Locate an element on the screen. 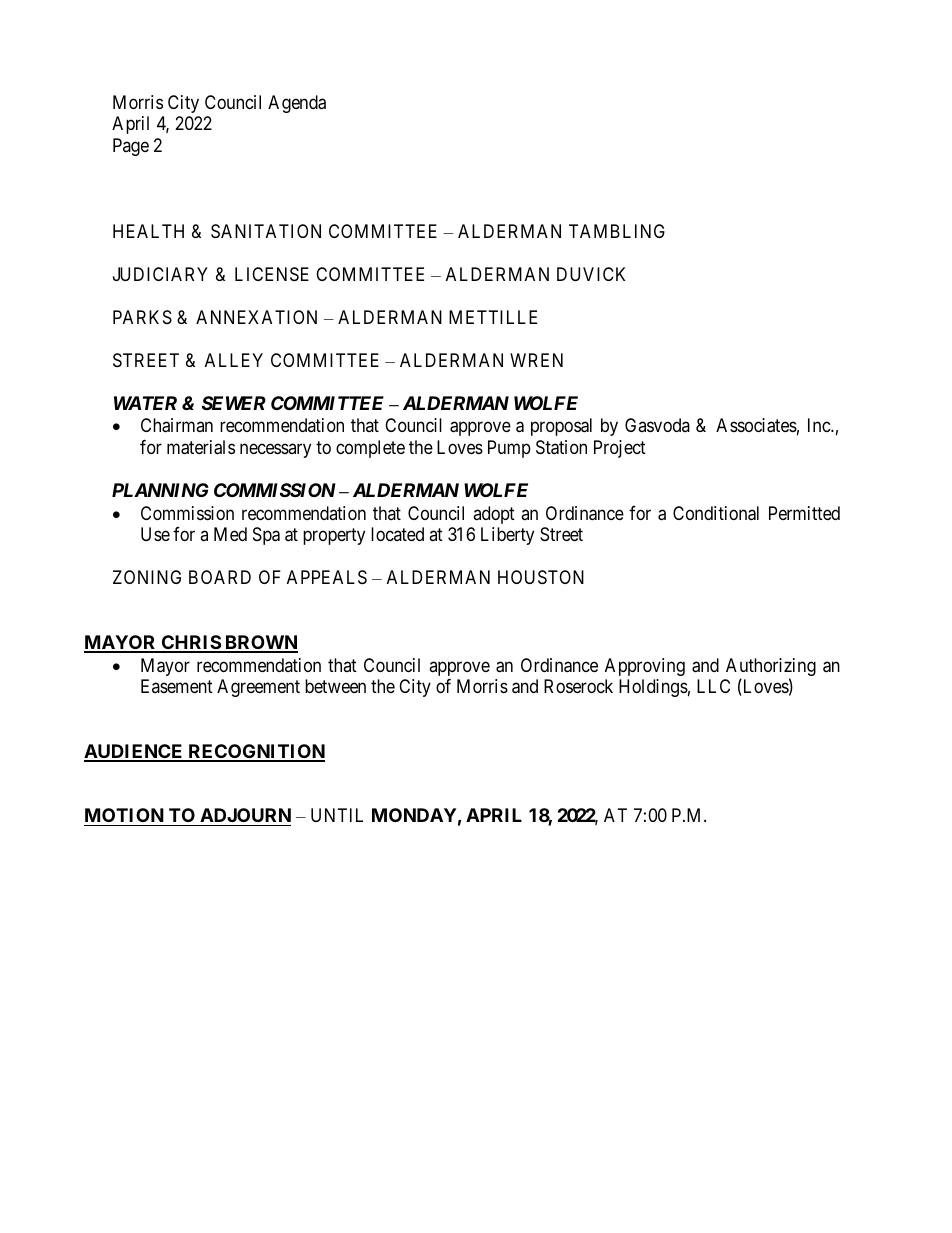 The height and width of the screenshot is (1233, 952). Med is located at coordinates (230, 534).
